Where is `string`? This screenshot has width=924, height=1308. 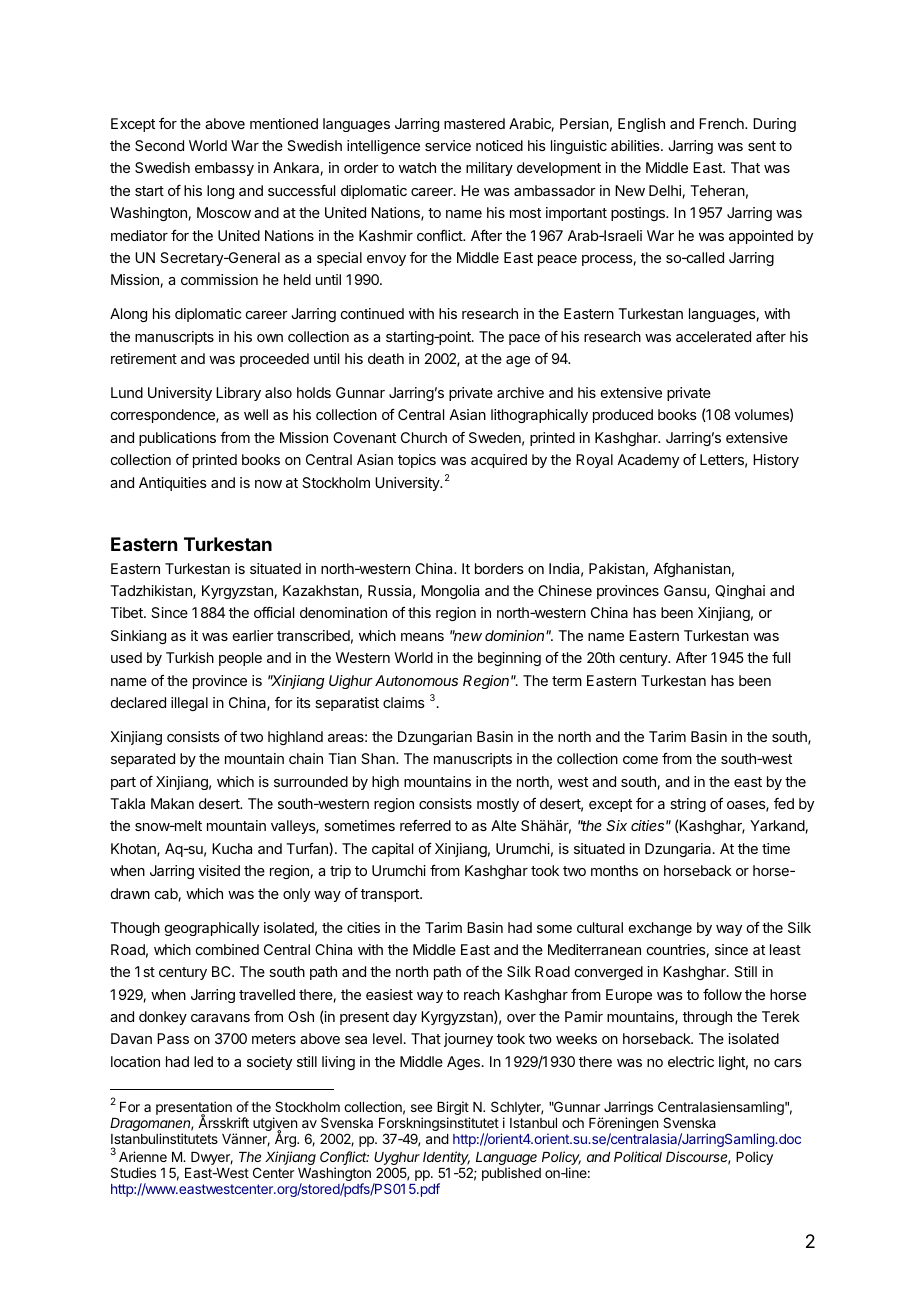 string is located at coordinates (688, 805).
